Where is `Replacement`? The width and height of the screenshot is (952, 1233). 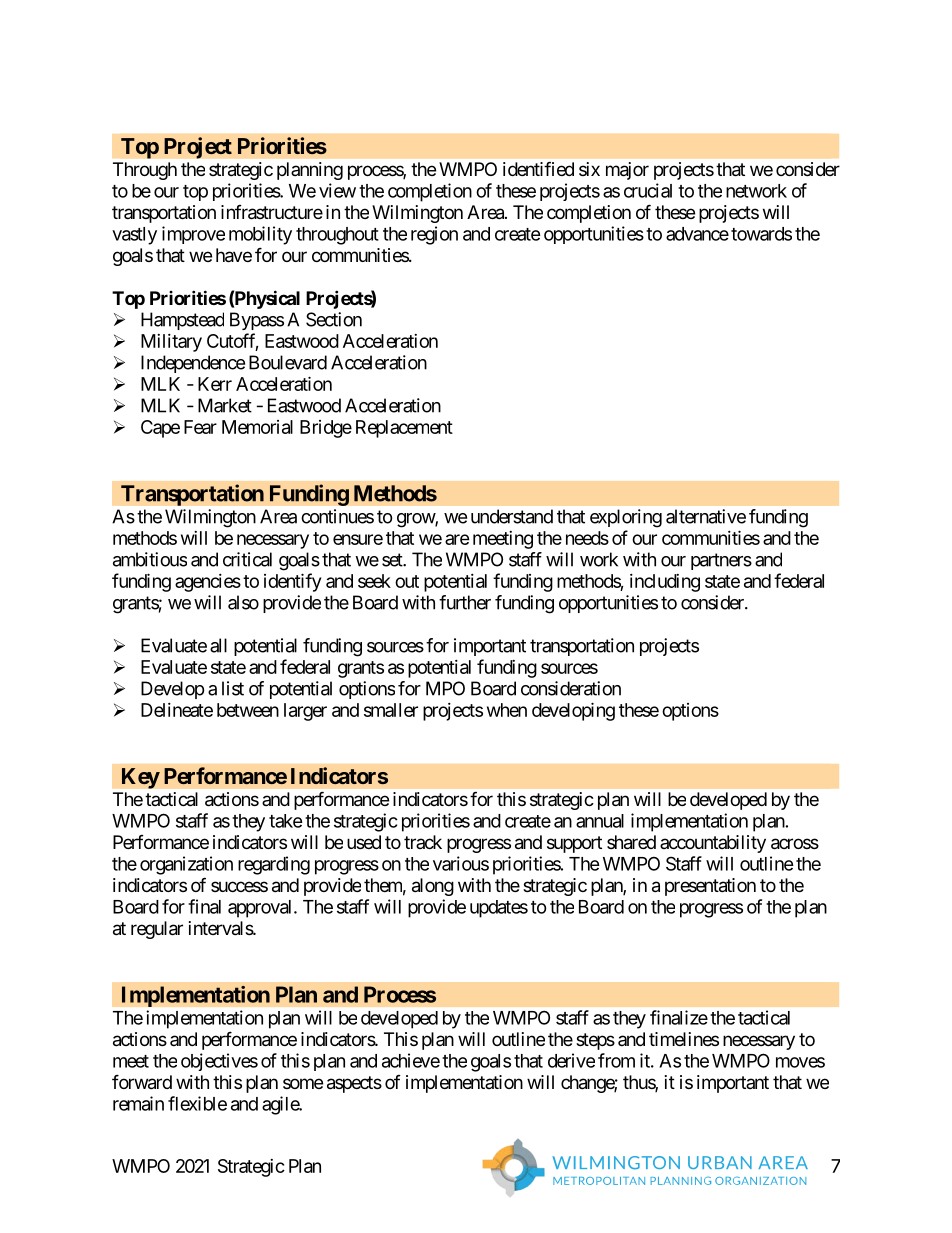
Replacement is located at coordinates (404, 429).
